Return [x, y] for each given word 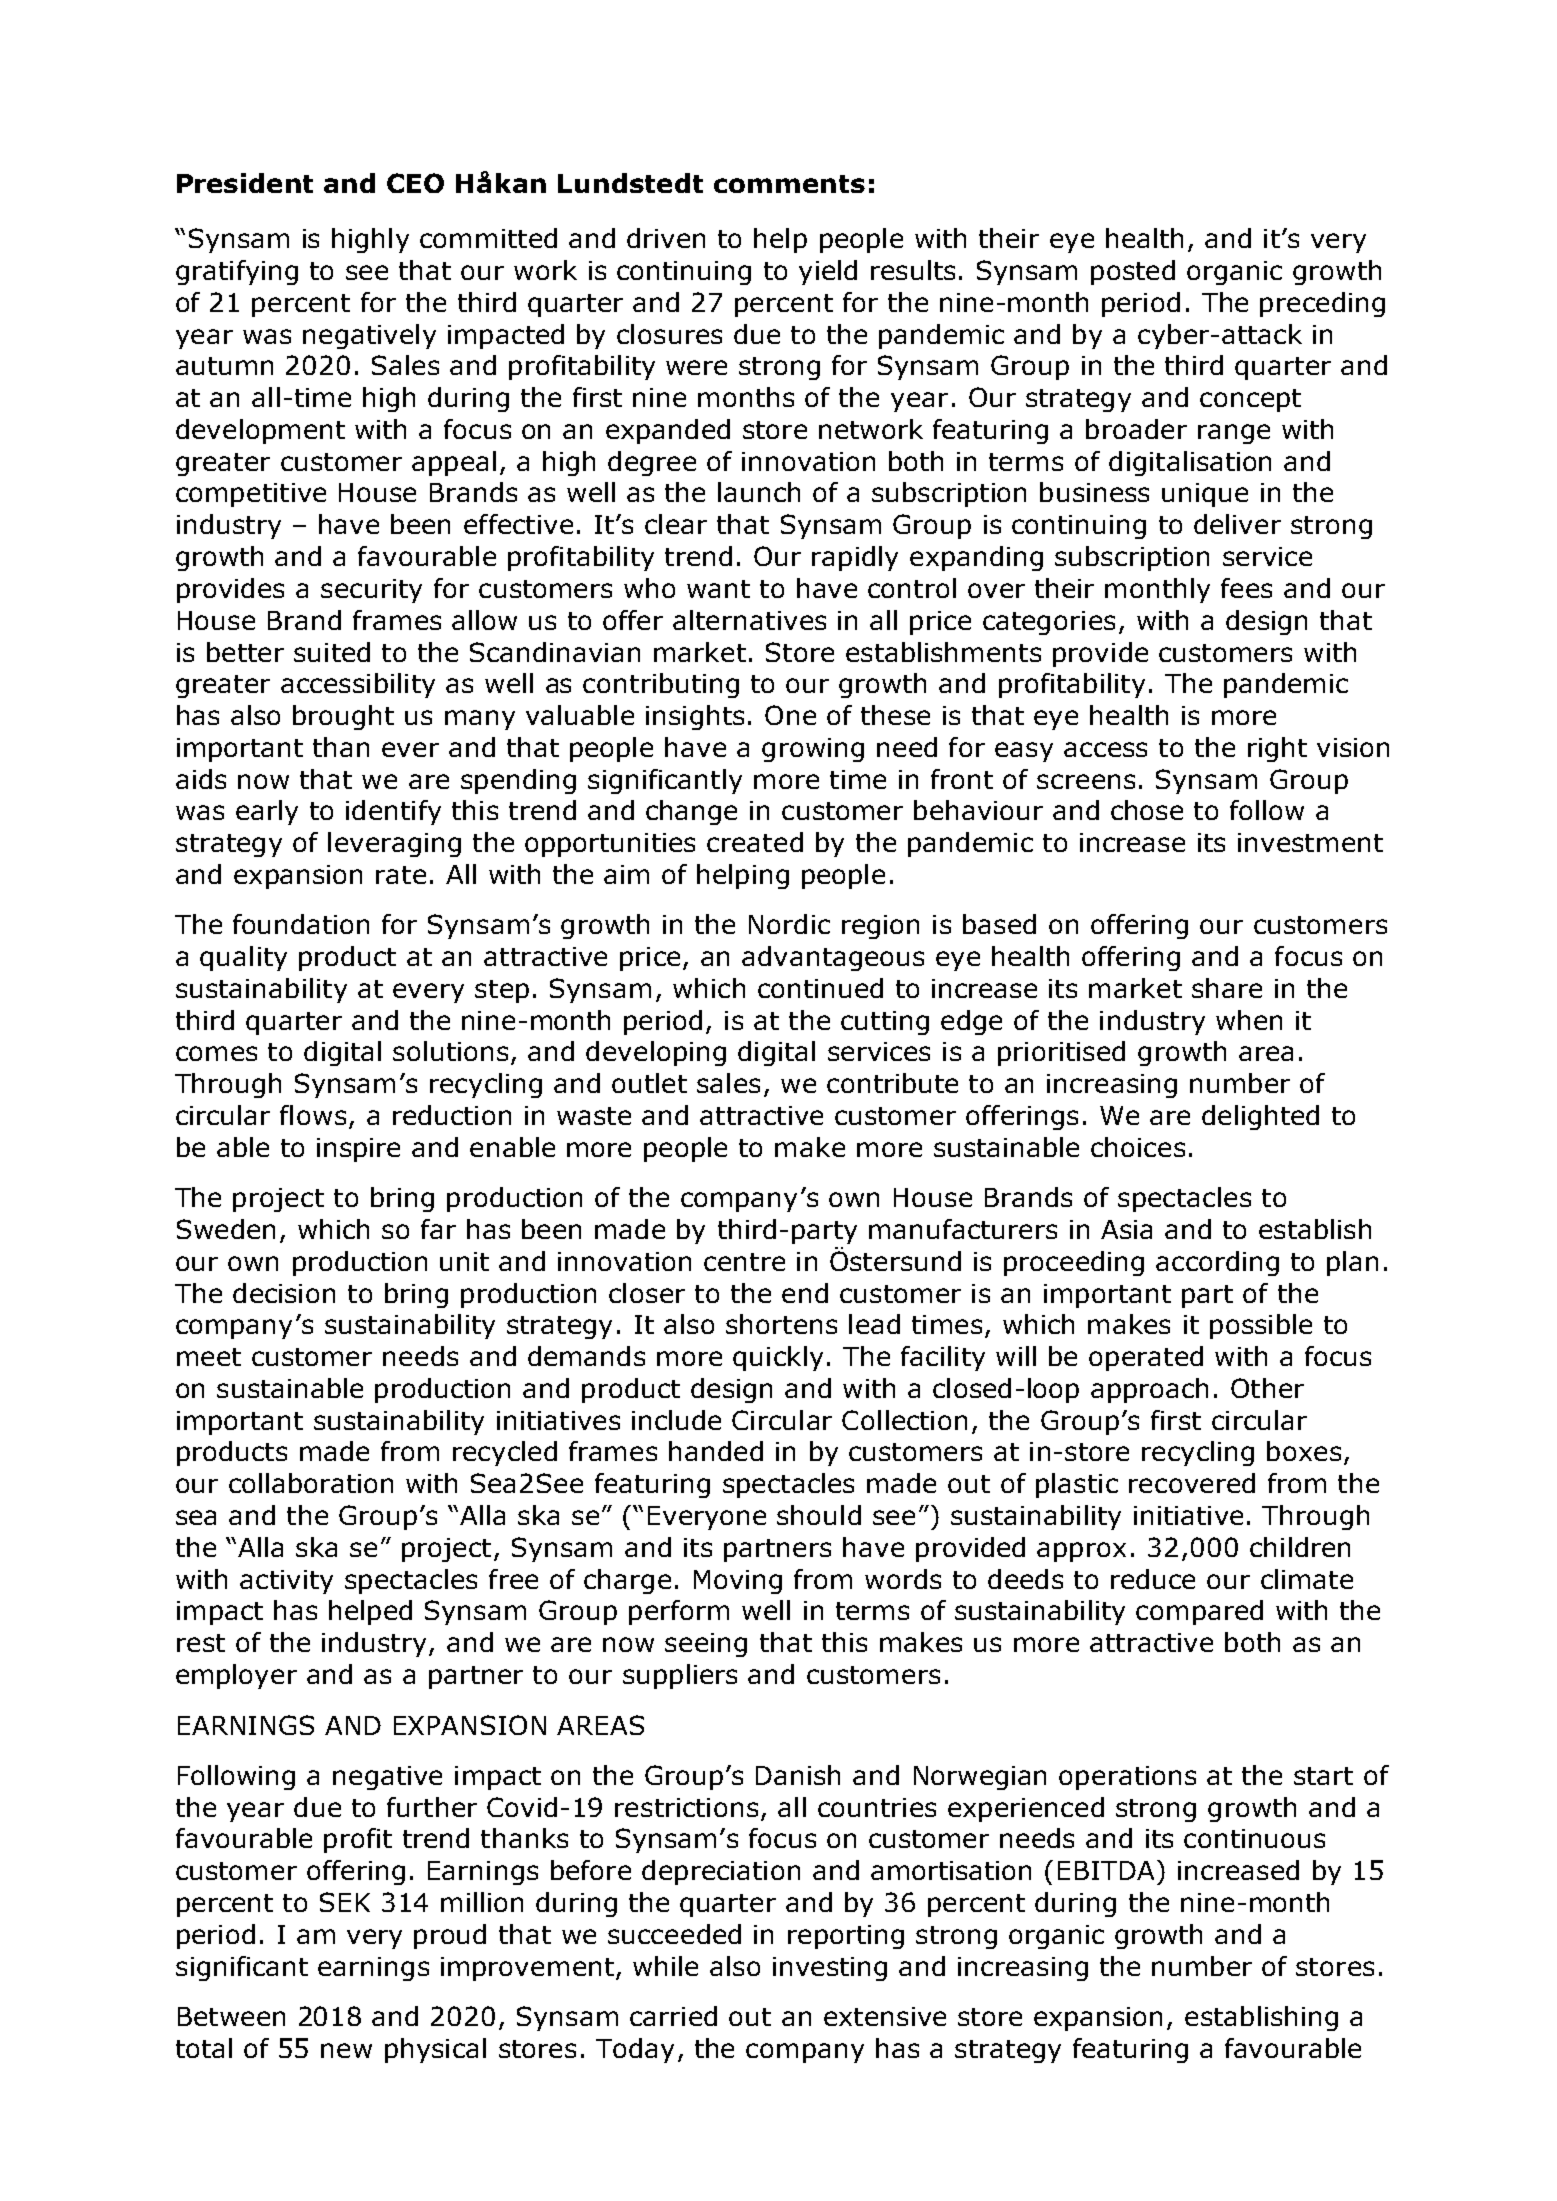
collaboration [311, 1483]
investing [830, 1969]
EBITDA [1108, 1870]
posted [1133, 272]
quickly [778, 1358]
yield [828, 272]
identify [393, 812]
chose [1147, 810]
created [755, 842]
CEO [415, 183]
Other [1267, 1388]
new [346, 2050]
